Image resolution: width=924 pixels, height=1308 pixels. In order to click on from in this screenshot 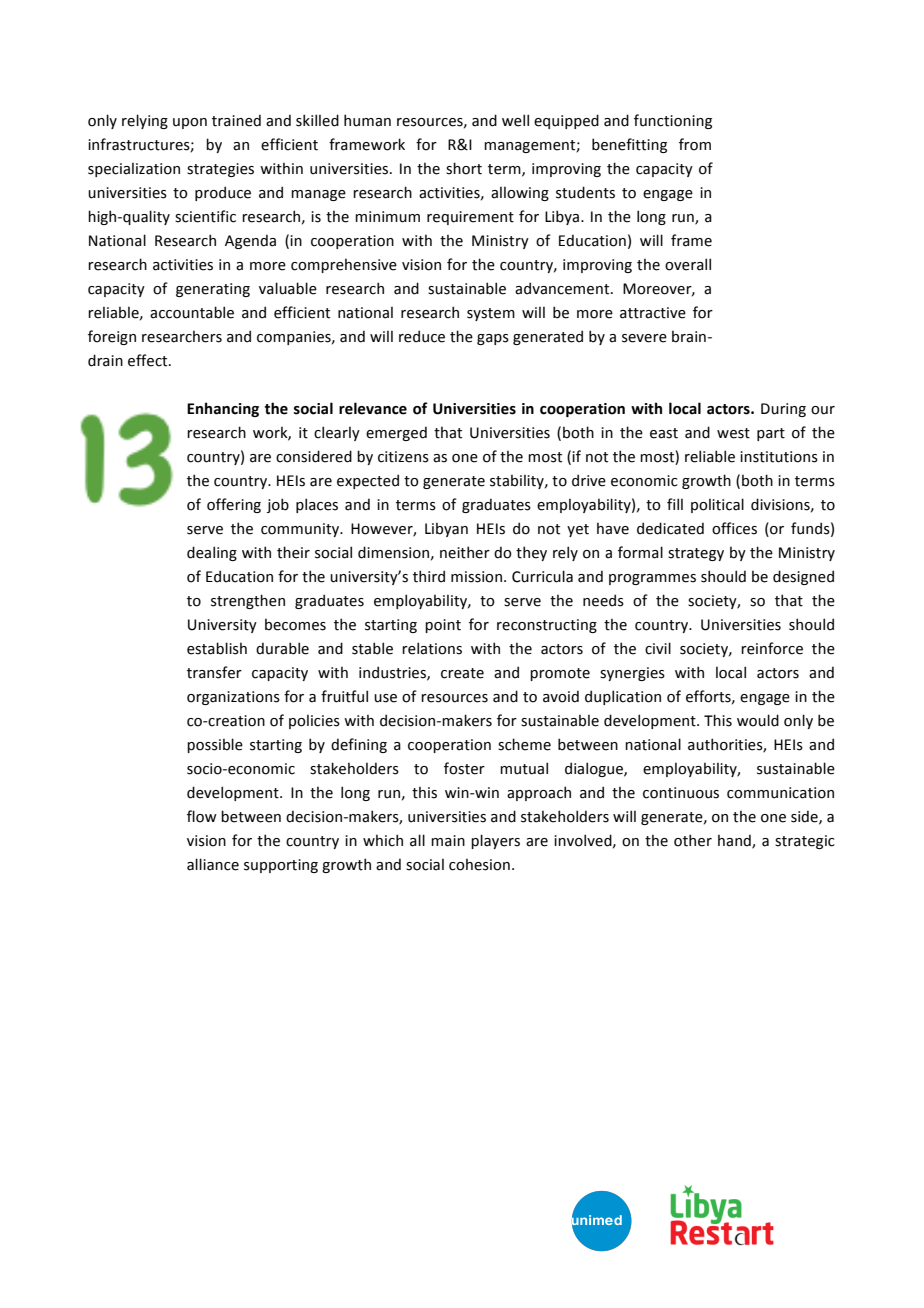, I will do `click(695, 144)`.
